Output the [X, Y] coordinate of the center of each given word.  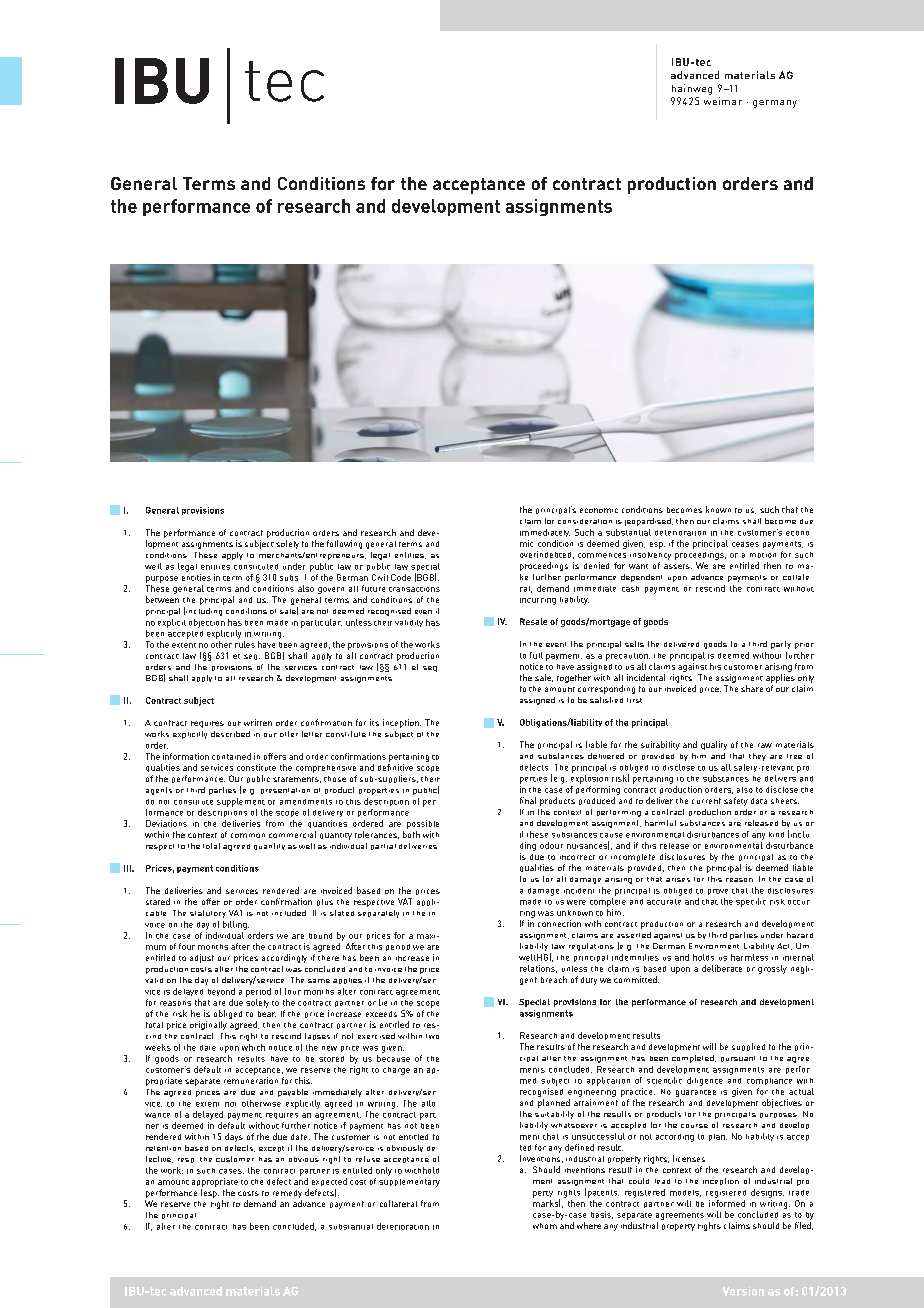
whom [545, 1226]
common [248, 835]
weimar [723, 101]
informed [727, 1203]
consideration [585, 521]
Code [401, 577]
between [162, 599]
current [706, 801]
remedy [287, 1194]
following [344, 544]
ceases [745, 544]
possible [423, 824]
